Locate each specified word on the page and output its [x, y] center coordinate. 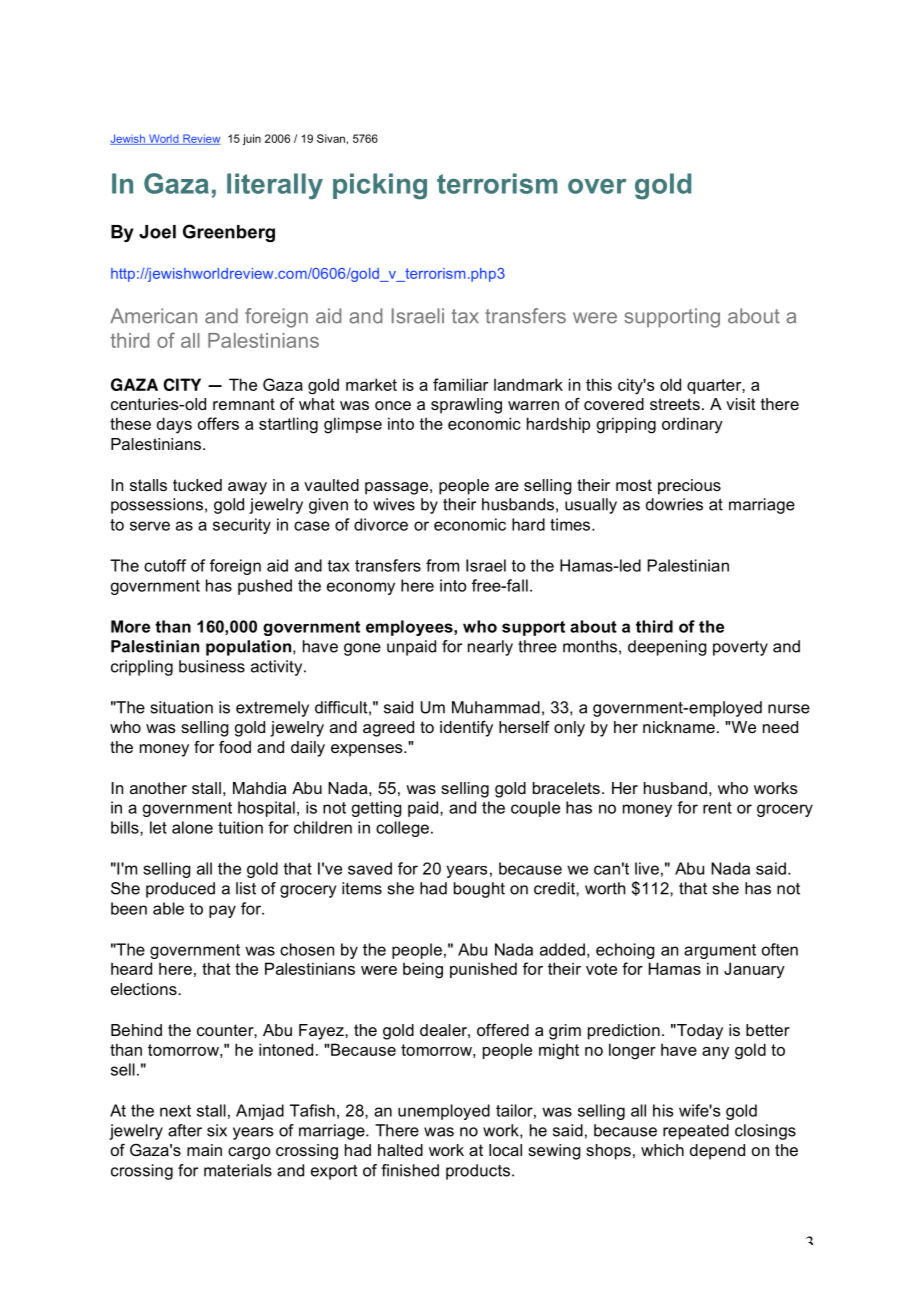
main [204, 1150]
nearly [490, 648]
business [212, 666]
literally [275, 186]
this [599, 384]
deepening [667, 648]
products [478, 1172]
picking [380, 186]
